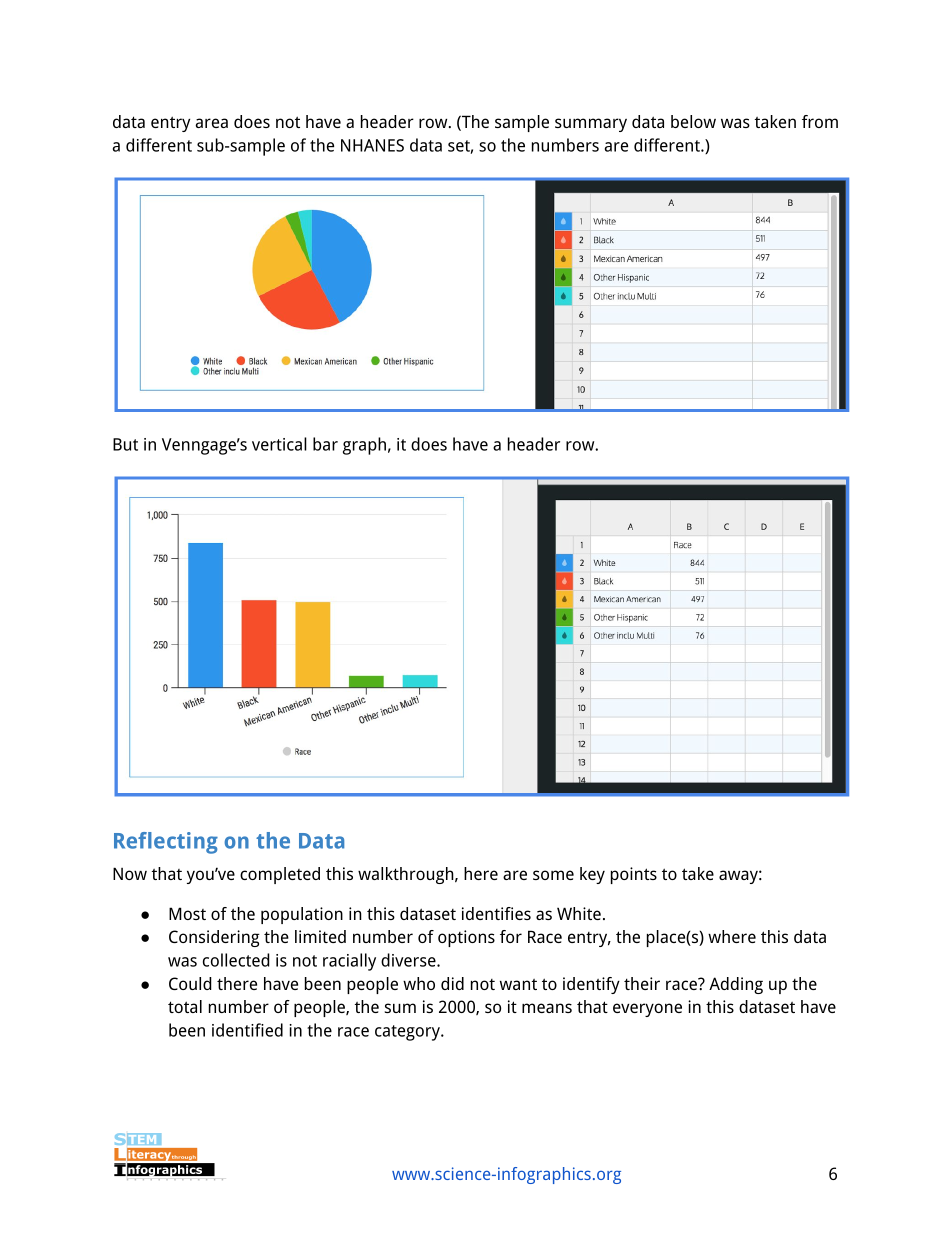 The height and width of the image is (1233, 952). What do you see at coordinates (185, 1006) in the image?
I see `total` at bounding box center [185, 1006].
